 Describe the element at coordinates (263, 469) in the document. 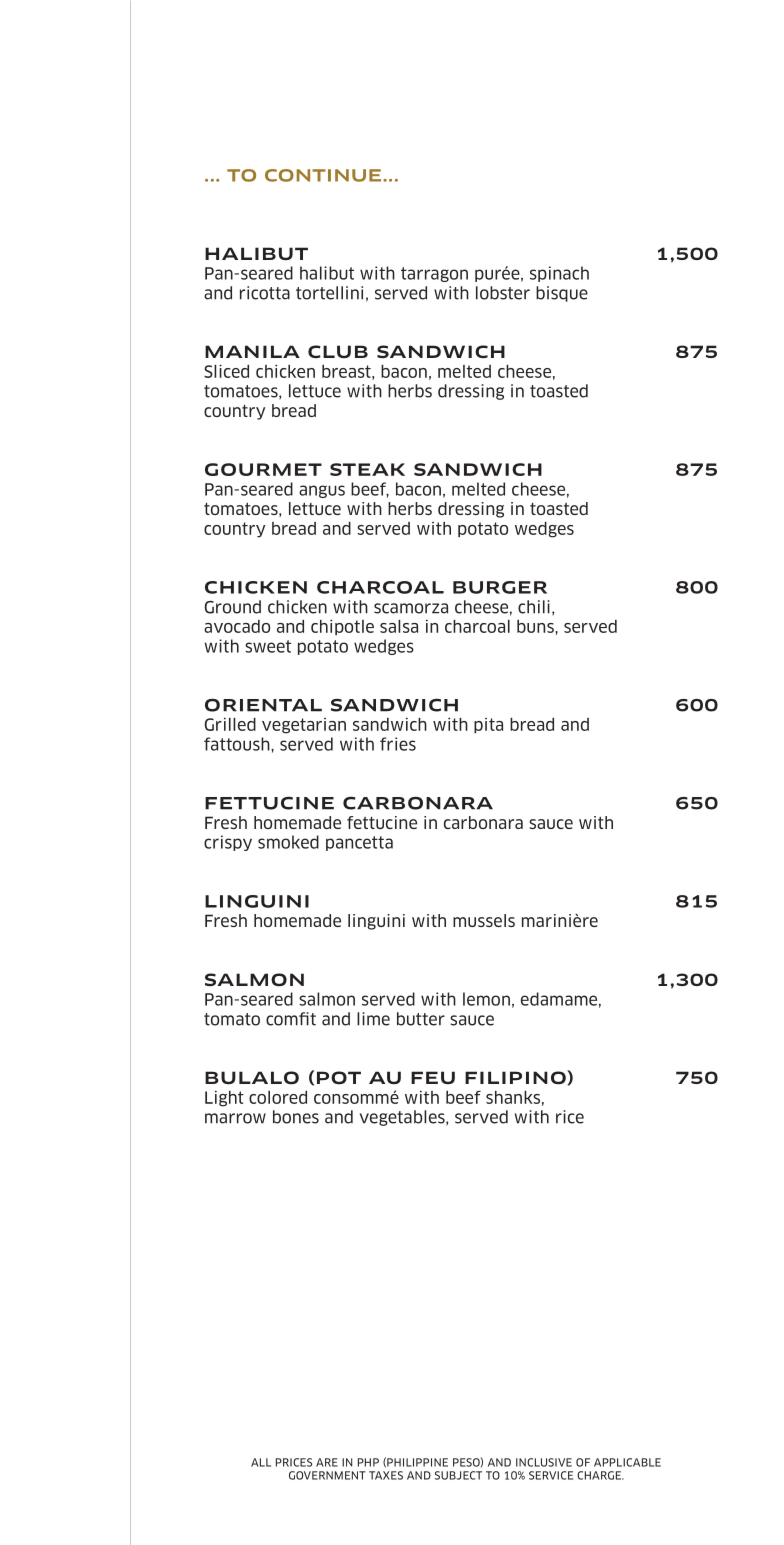

I see `GOURMET` at that location.
